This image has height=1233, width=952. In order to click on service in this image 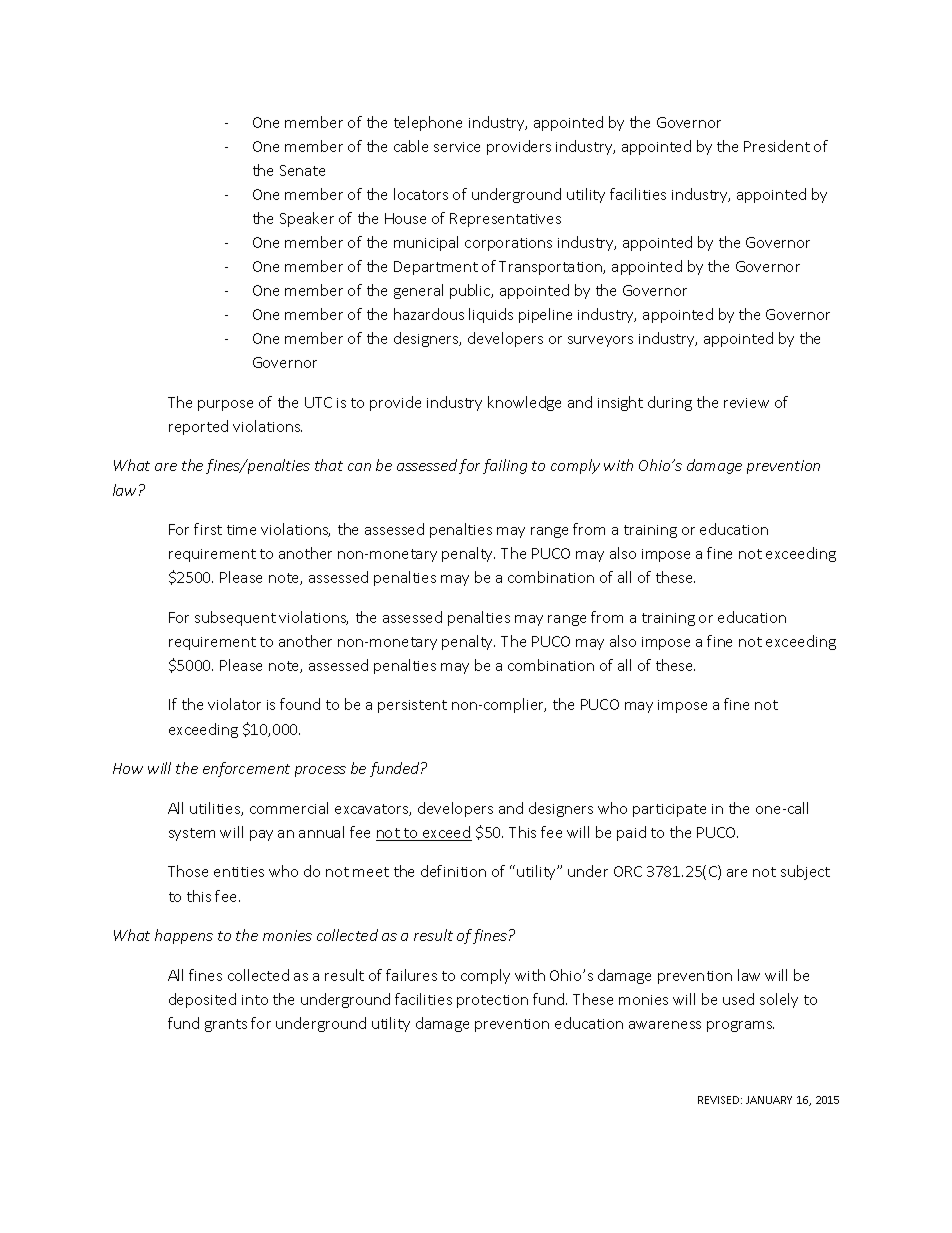, I will do `click(457, 147)`.
